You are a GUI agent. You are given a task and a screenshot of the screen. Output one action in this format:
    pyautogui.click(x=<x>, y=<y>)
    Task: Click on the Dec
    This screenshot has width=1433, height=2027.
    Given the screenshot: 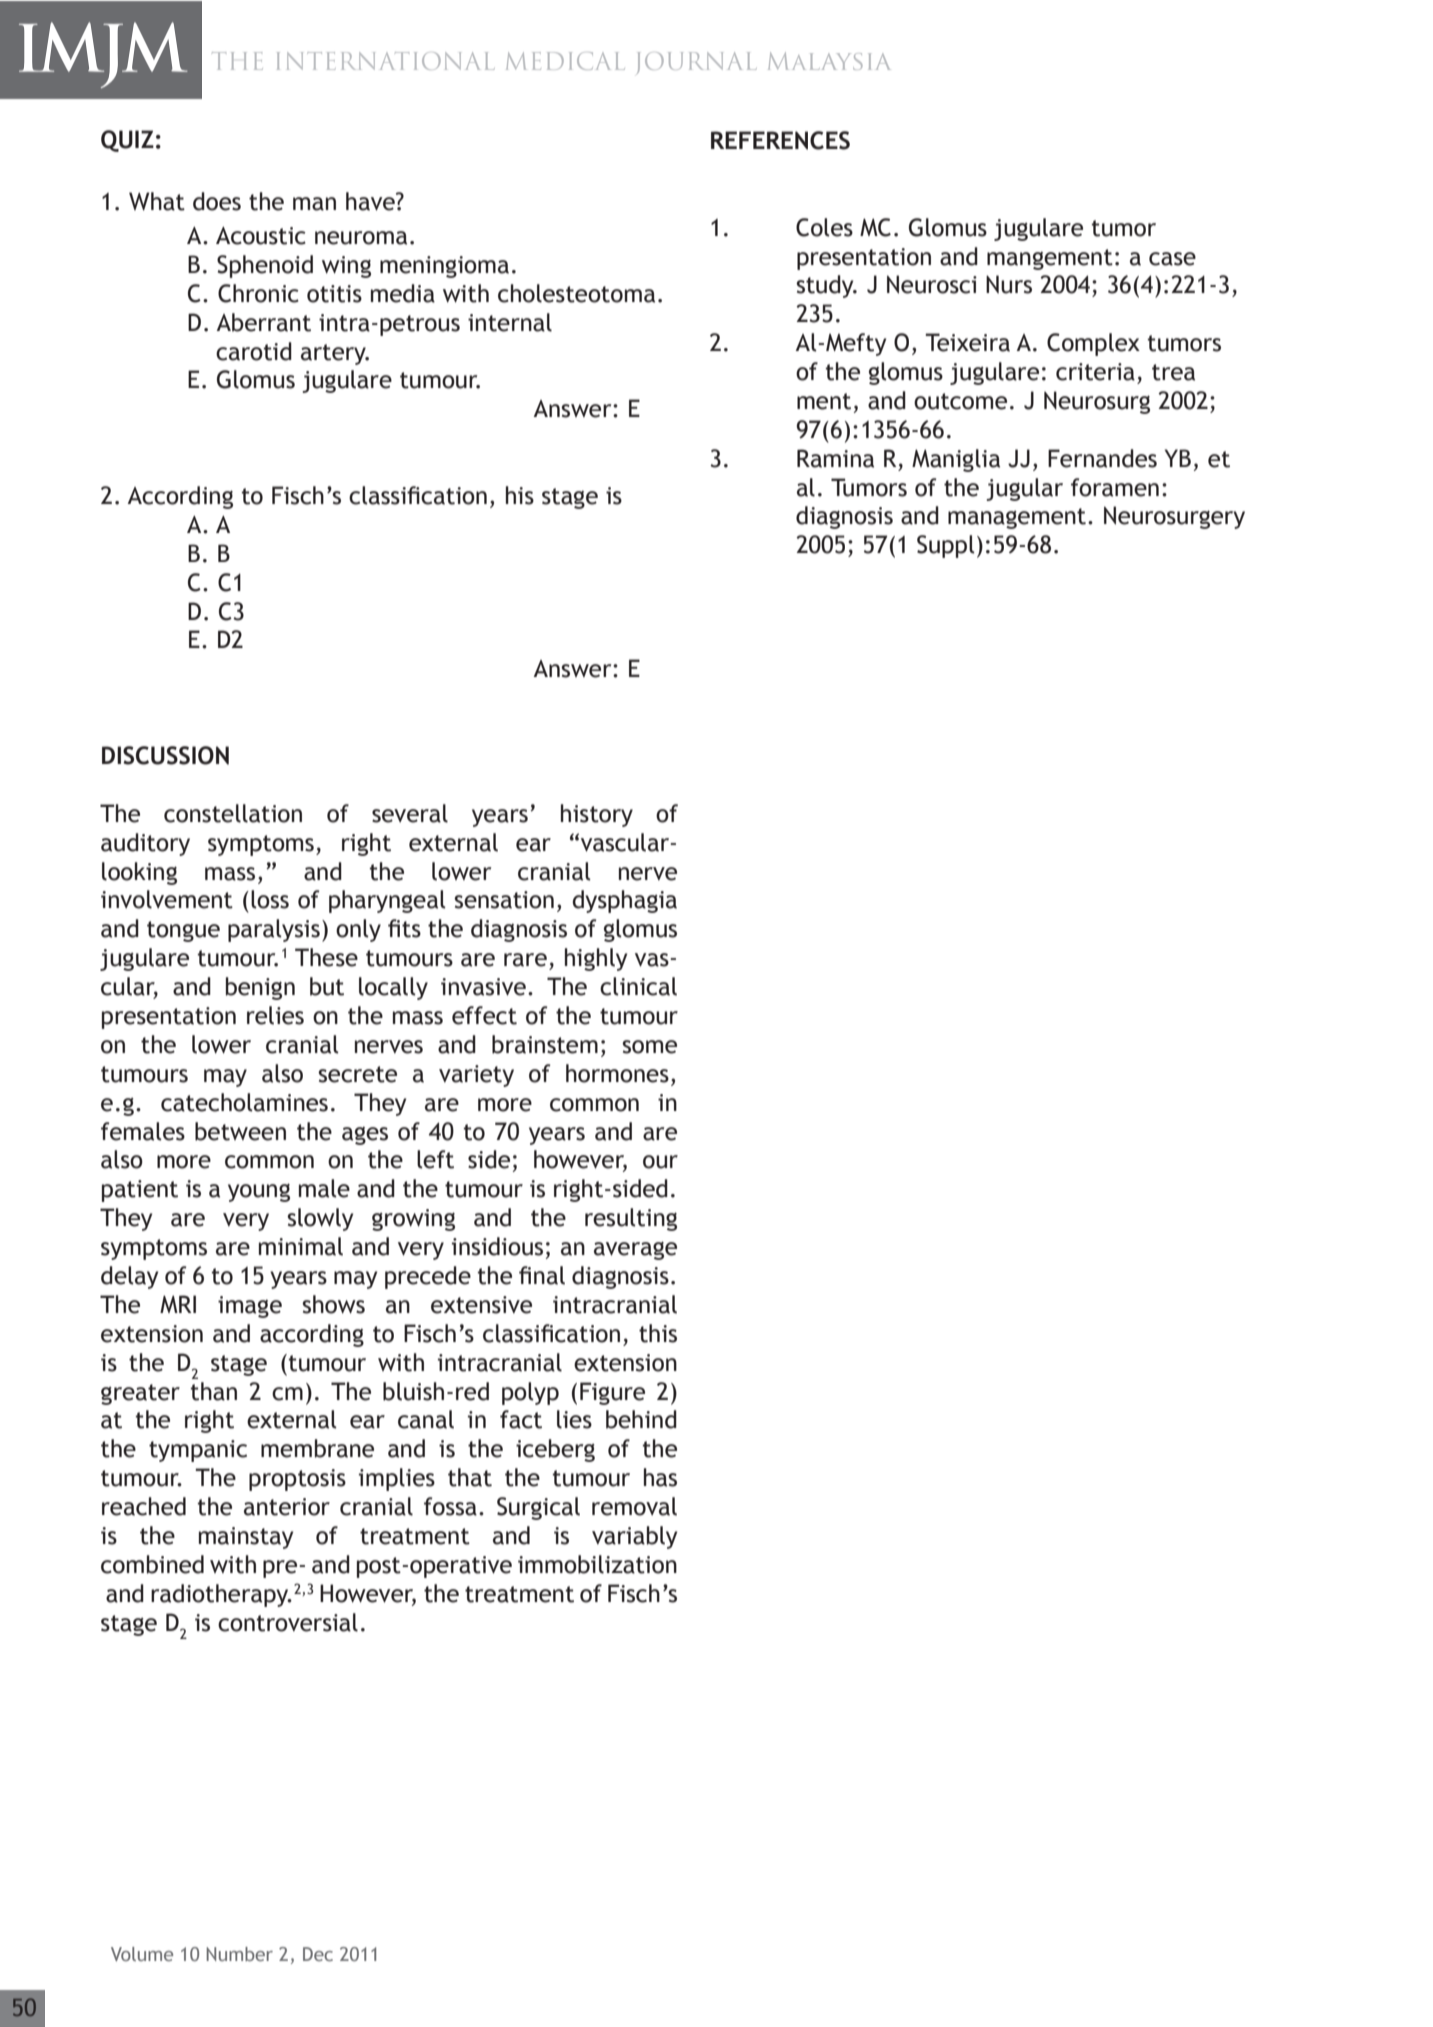 What is the action you would take?
    pyautogui.click(x=318, y=1954)
